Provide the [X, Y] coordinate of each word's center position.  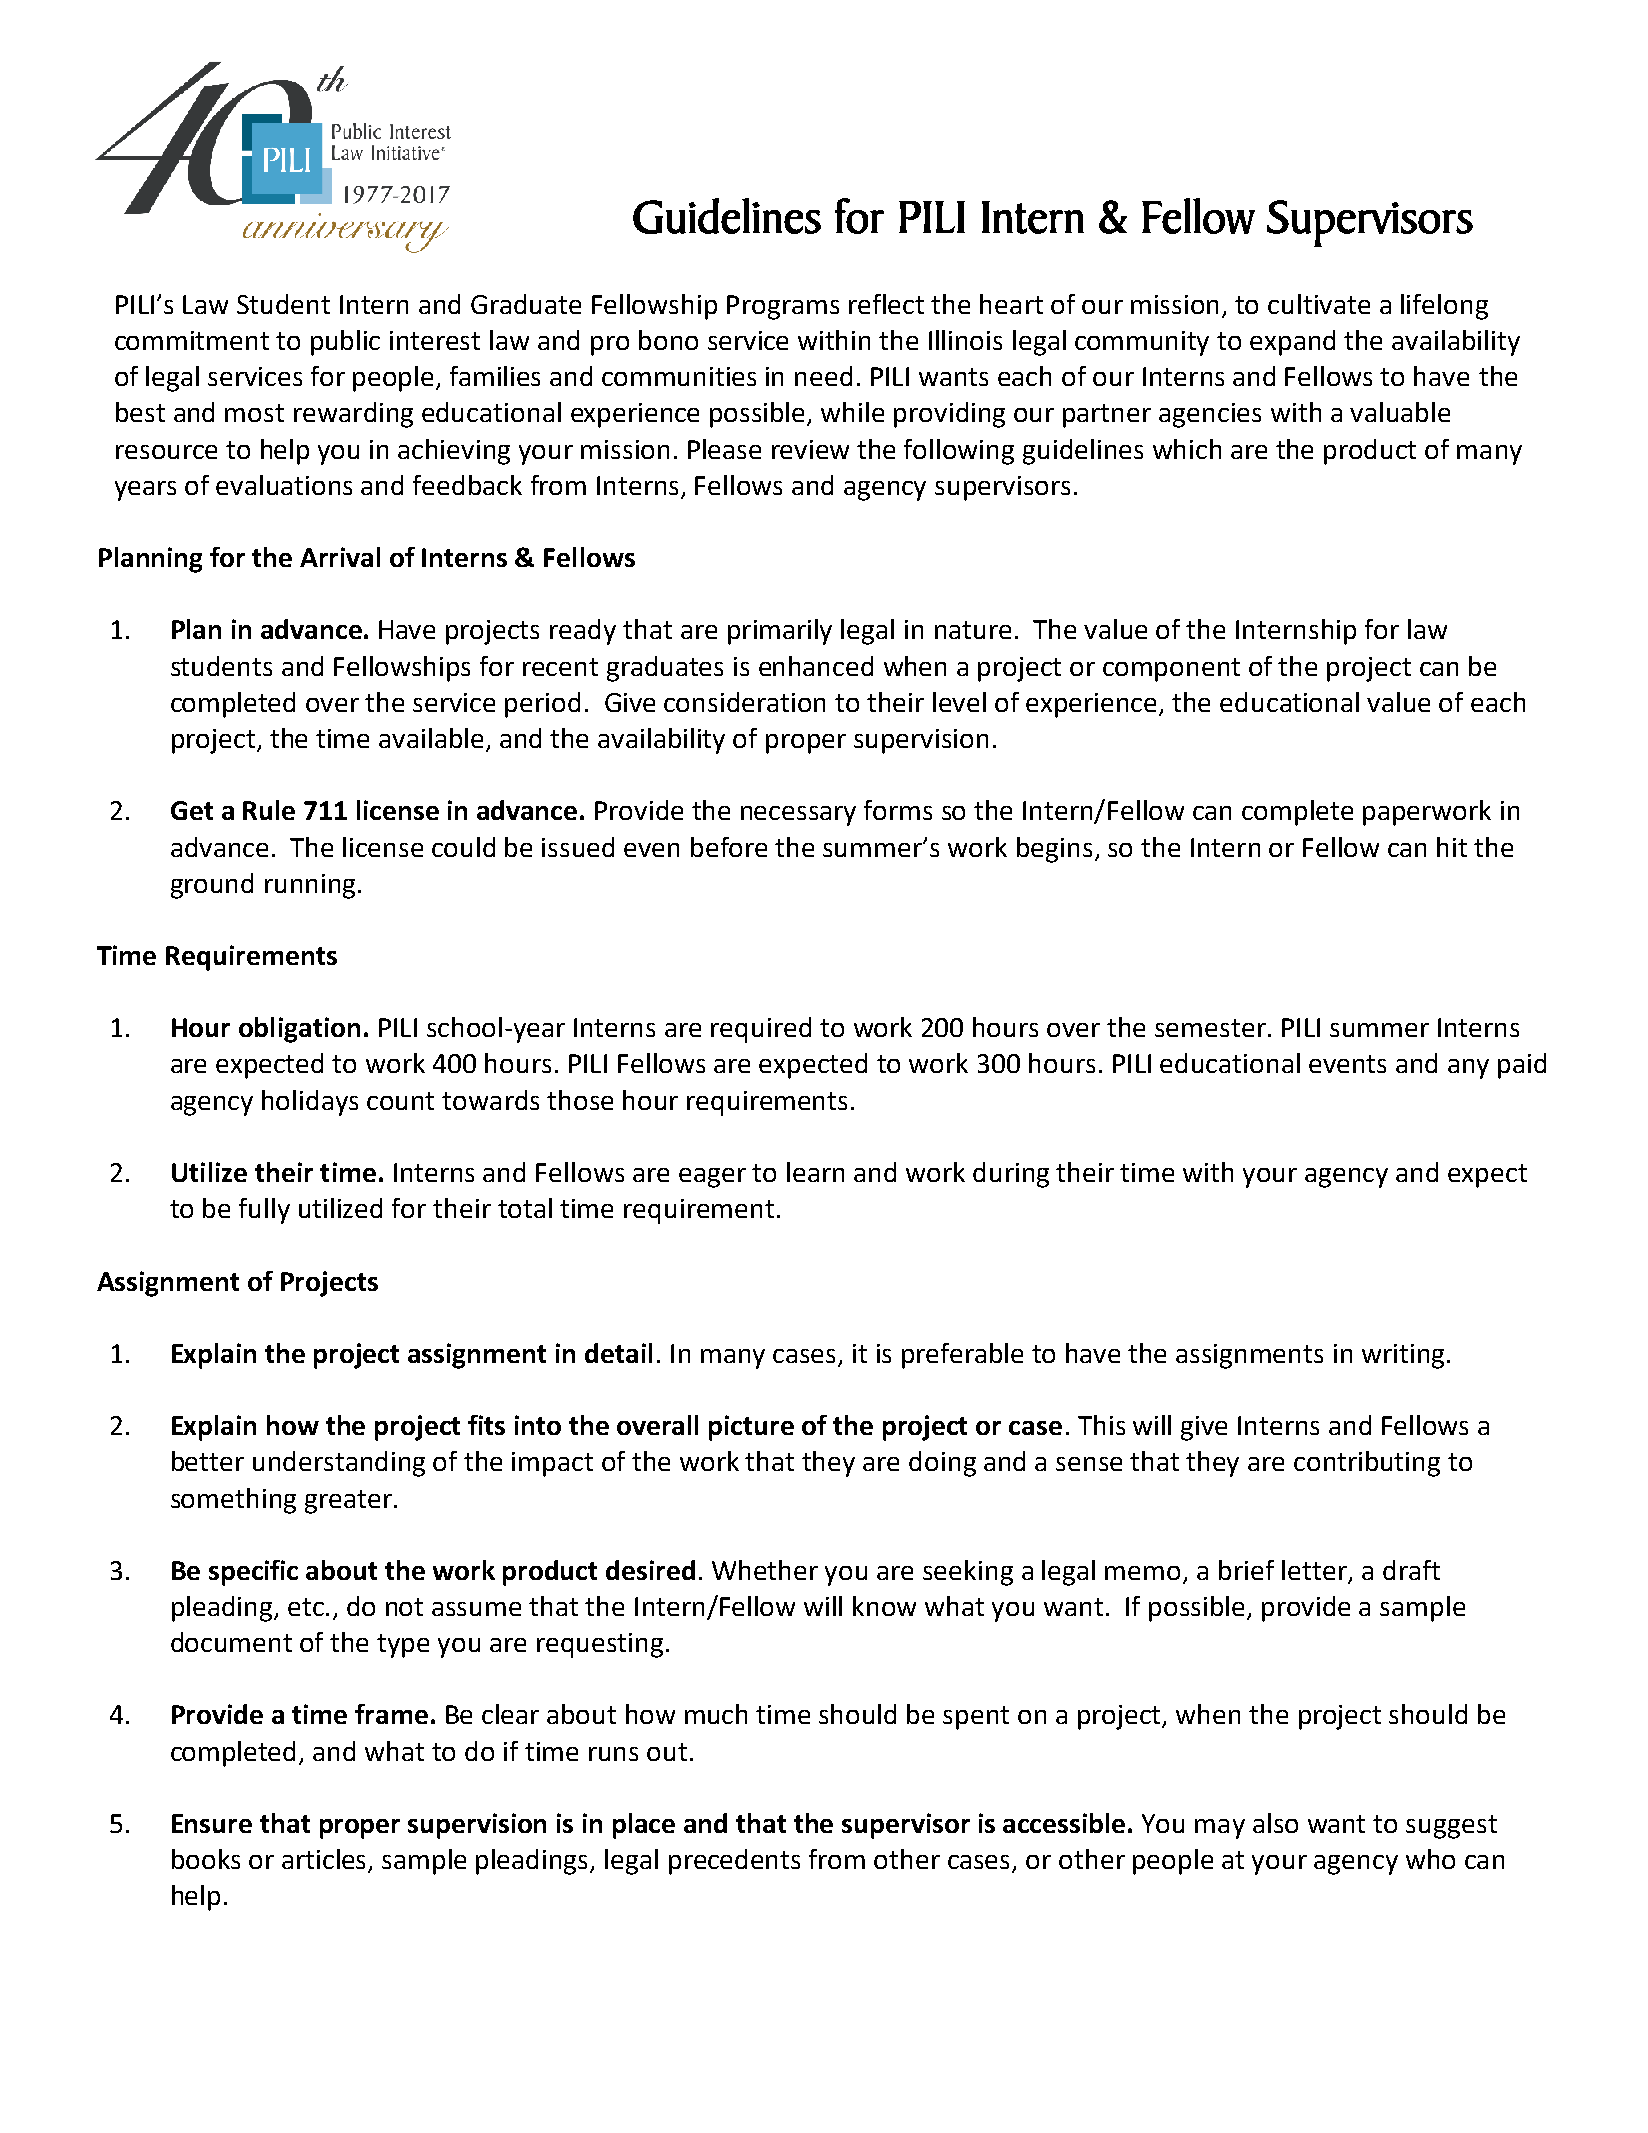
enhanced [816, 666]
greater [348, 1502]
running [310, 886]
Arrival [340, 557]
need [823, 376]
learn [815, 1172]
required [761, 1030]
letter [1315, 1571]
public [345, 343]
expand [1292, 343]
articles [325, 1860]
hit [1452, 847]
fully [264, 1211]
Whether [765, 1570]
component [1171, 670]
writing [1403, 1356]
